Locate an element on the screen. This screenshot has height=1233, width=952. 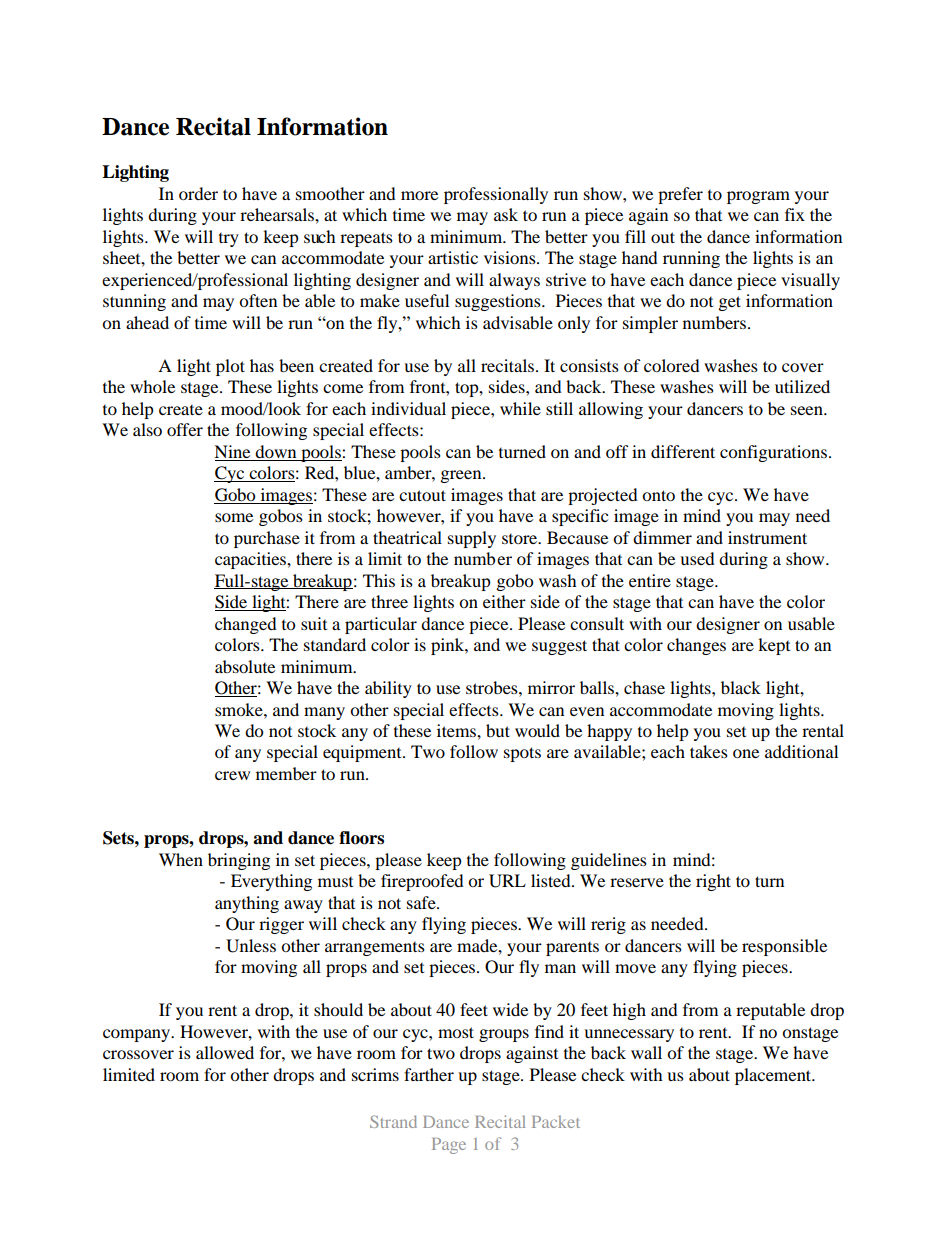
green is located at coordinates (462, 476).
